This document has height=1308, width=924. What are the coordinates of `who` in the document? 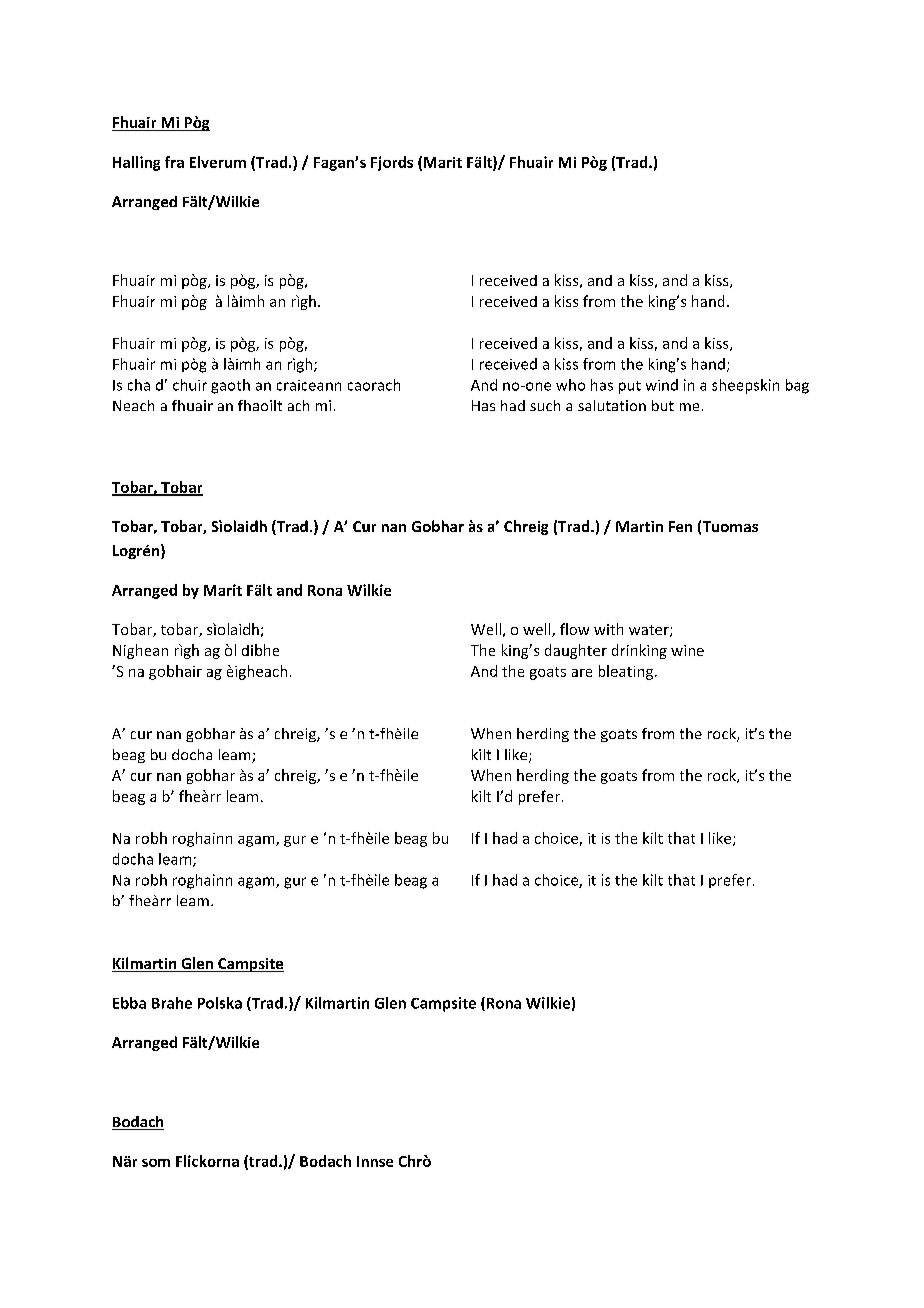 It's located at (570, 385).
